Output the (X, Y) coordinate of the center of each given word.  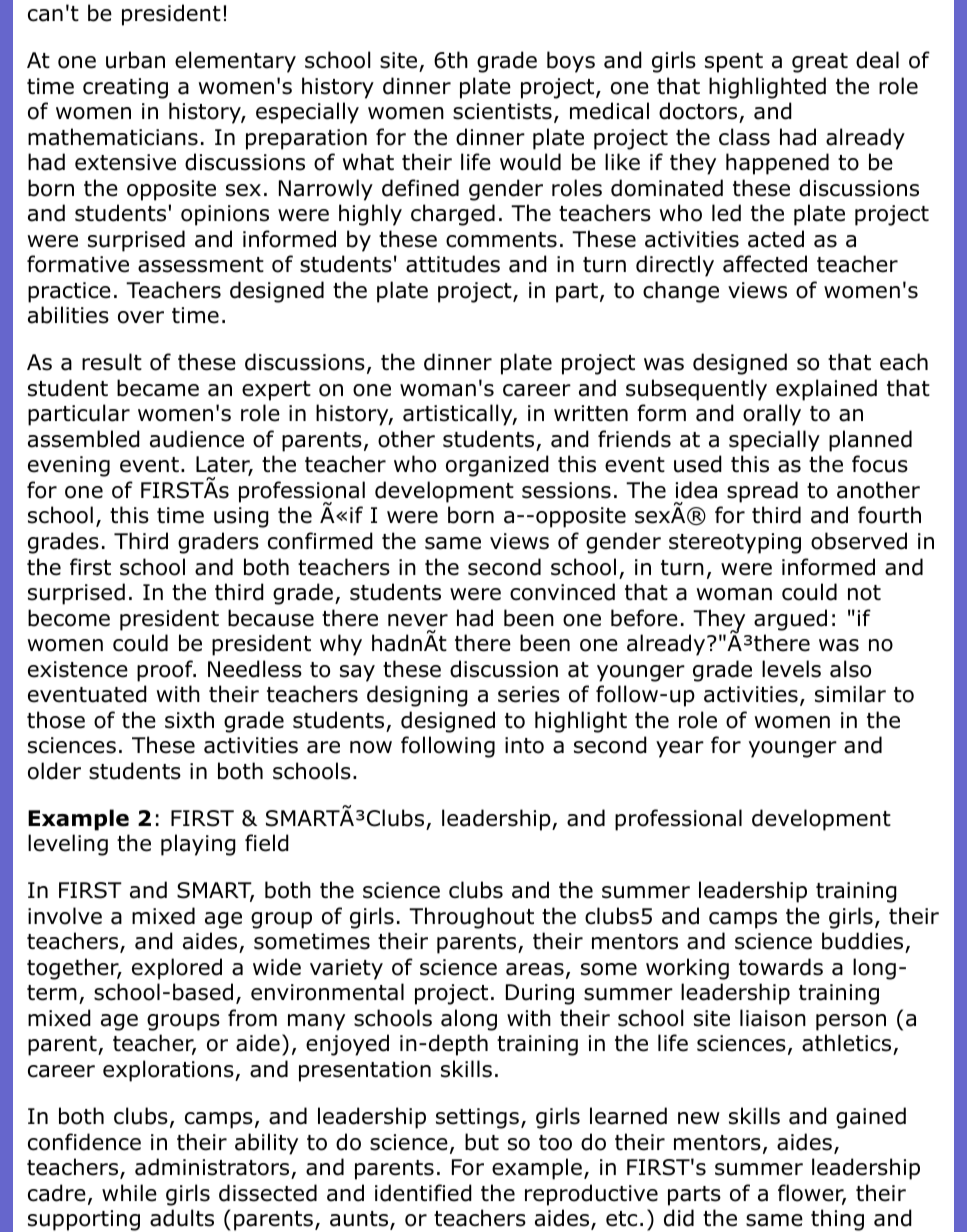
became (158, 388)
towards (781, 967)
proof (166, 671)
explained (826, 390)
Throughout (471, 918)
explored (177, 969)
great (820, 63)
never (418, 620)
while (129, 1193)
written (591, 413)
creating (125, 88)
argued (790, 620)
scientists (502, 111)
